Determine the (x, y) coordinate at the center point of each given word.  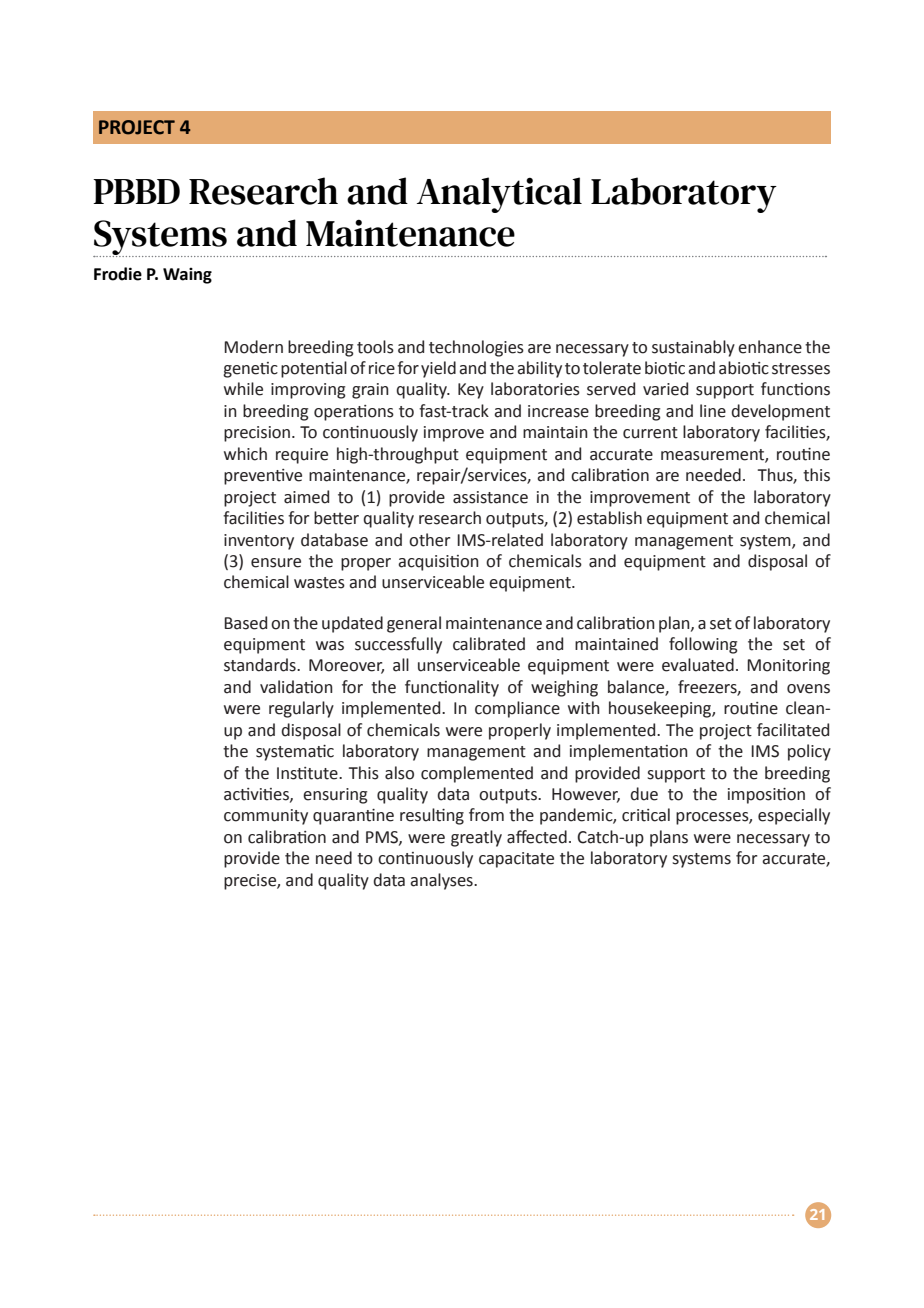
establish (609, 518)
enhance (770, 347)
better (336, 518)
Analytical (499, 195)
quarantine (353, 817)
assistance (490, 497)
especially (794, 816)
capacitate (516, 860)
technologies (476, 348)
